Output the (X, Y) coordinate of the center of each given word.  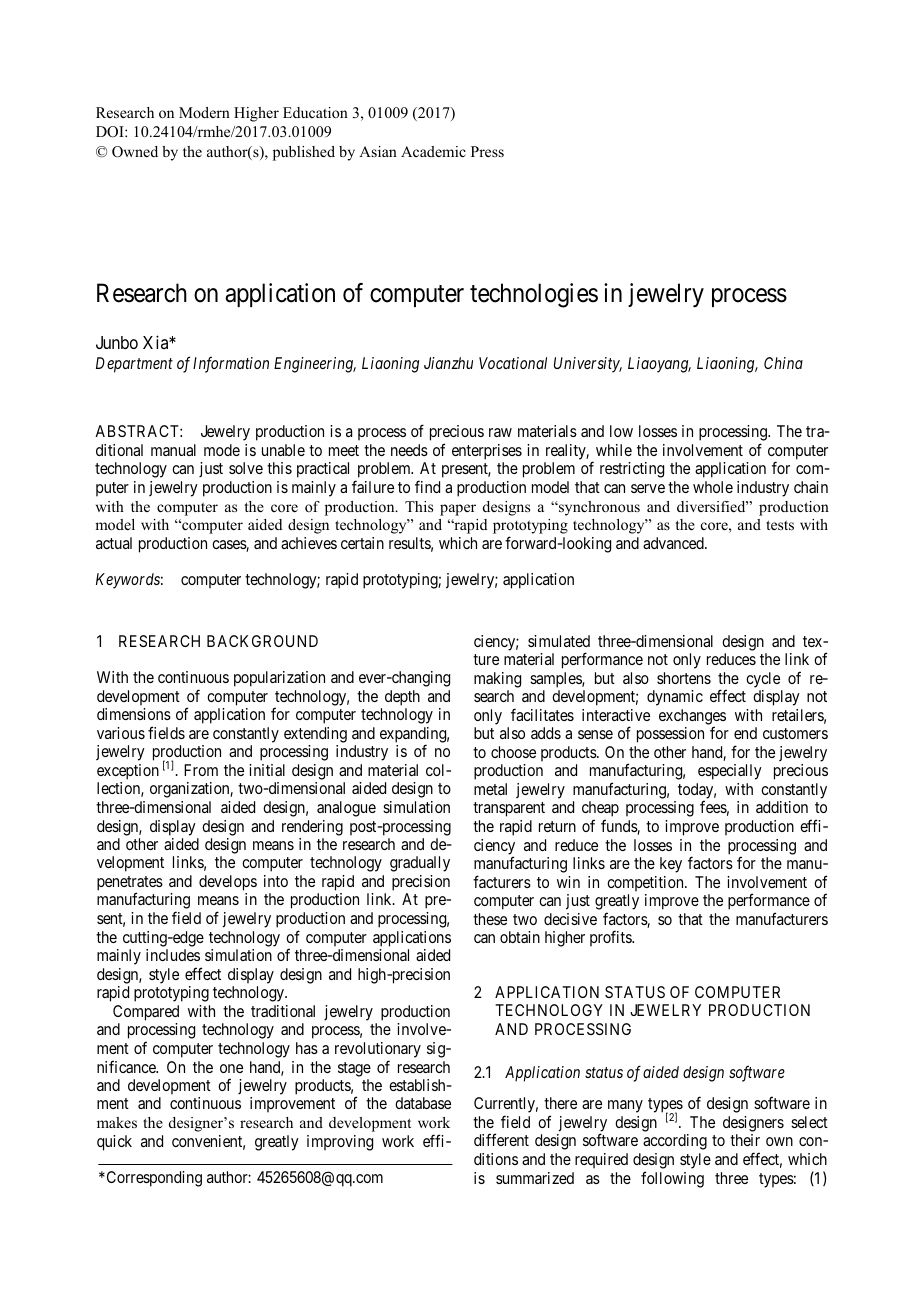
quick (114, 1143)
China (783, 363)
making (497, 680)
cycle (763, 680)
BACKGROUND (262, 641)
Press (487, 151)
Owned (135, 152)
